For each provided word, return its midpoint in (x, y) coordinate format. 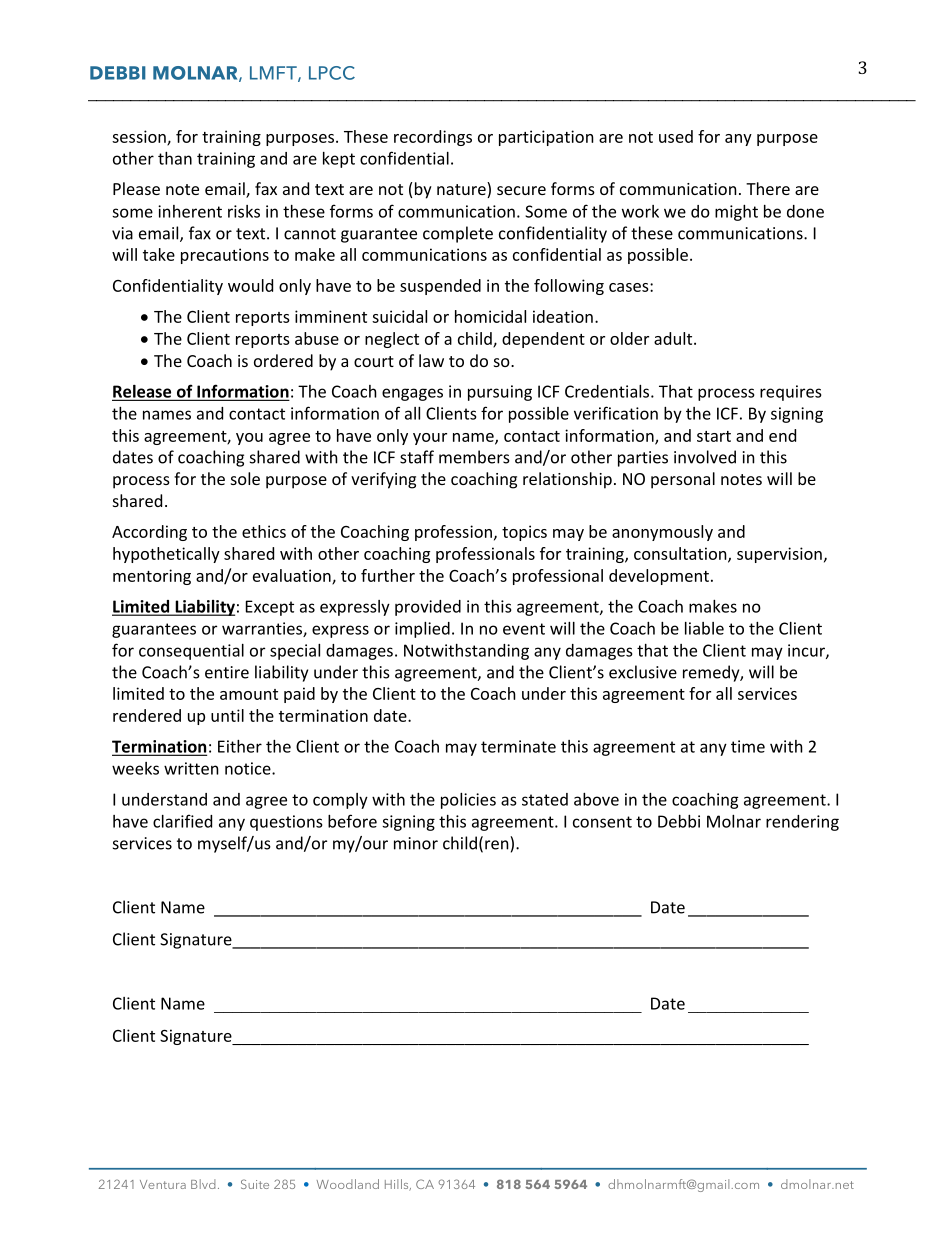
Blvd (203, 1184)
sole (245, 478)
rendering (802, 823)
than (175, 158)
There (768, 188)
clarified (182, 821)
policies (468, 801)
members (474, 457)
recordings (433, 138)
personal (683, 480)
